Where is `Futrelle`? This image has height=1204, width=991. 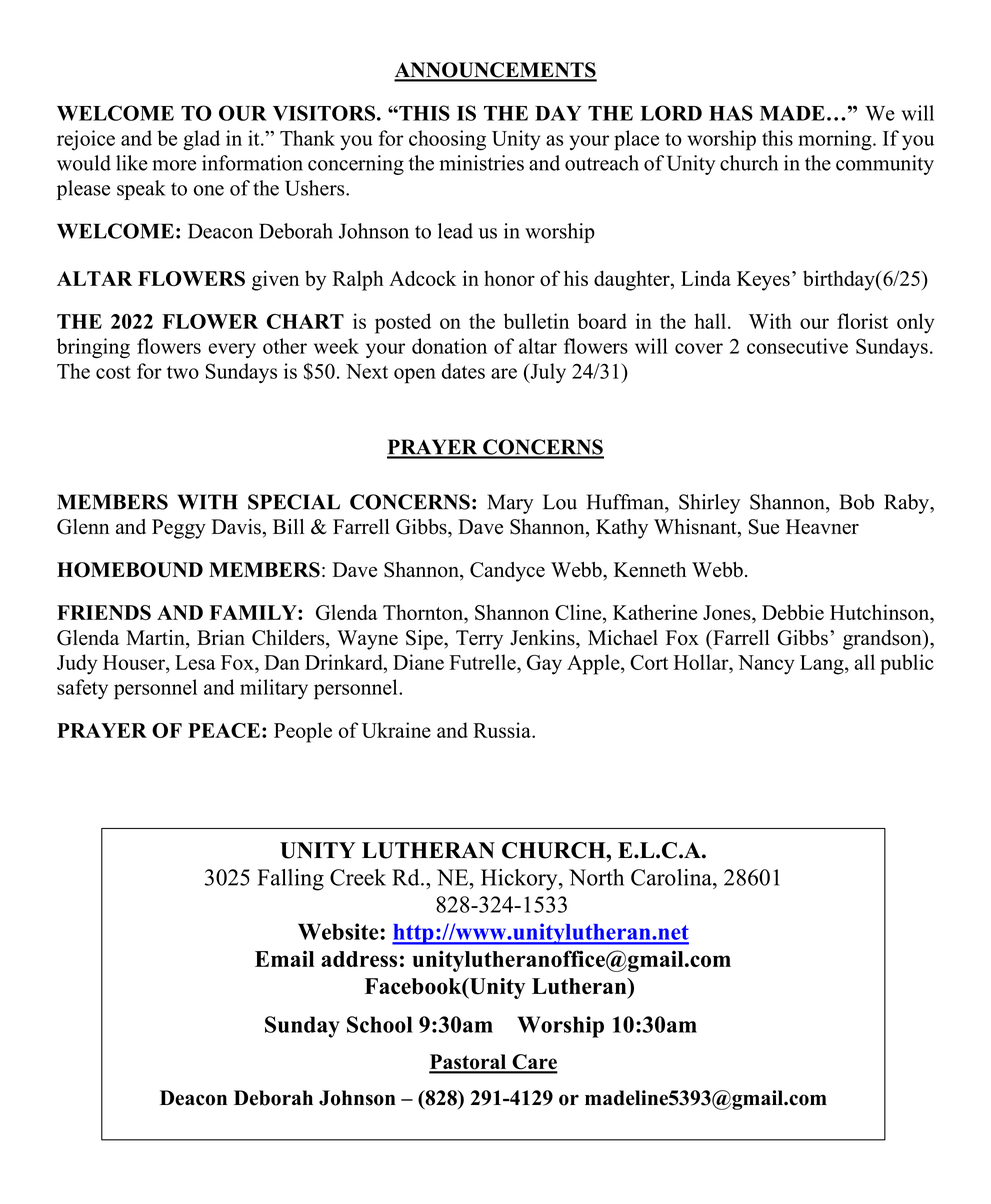
Futrelle is located at coordinates (484, 662).
